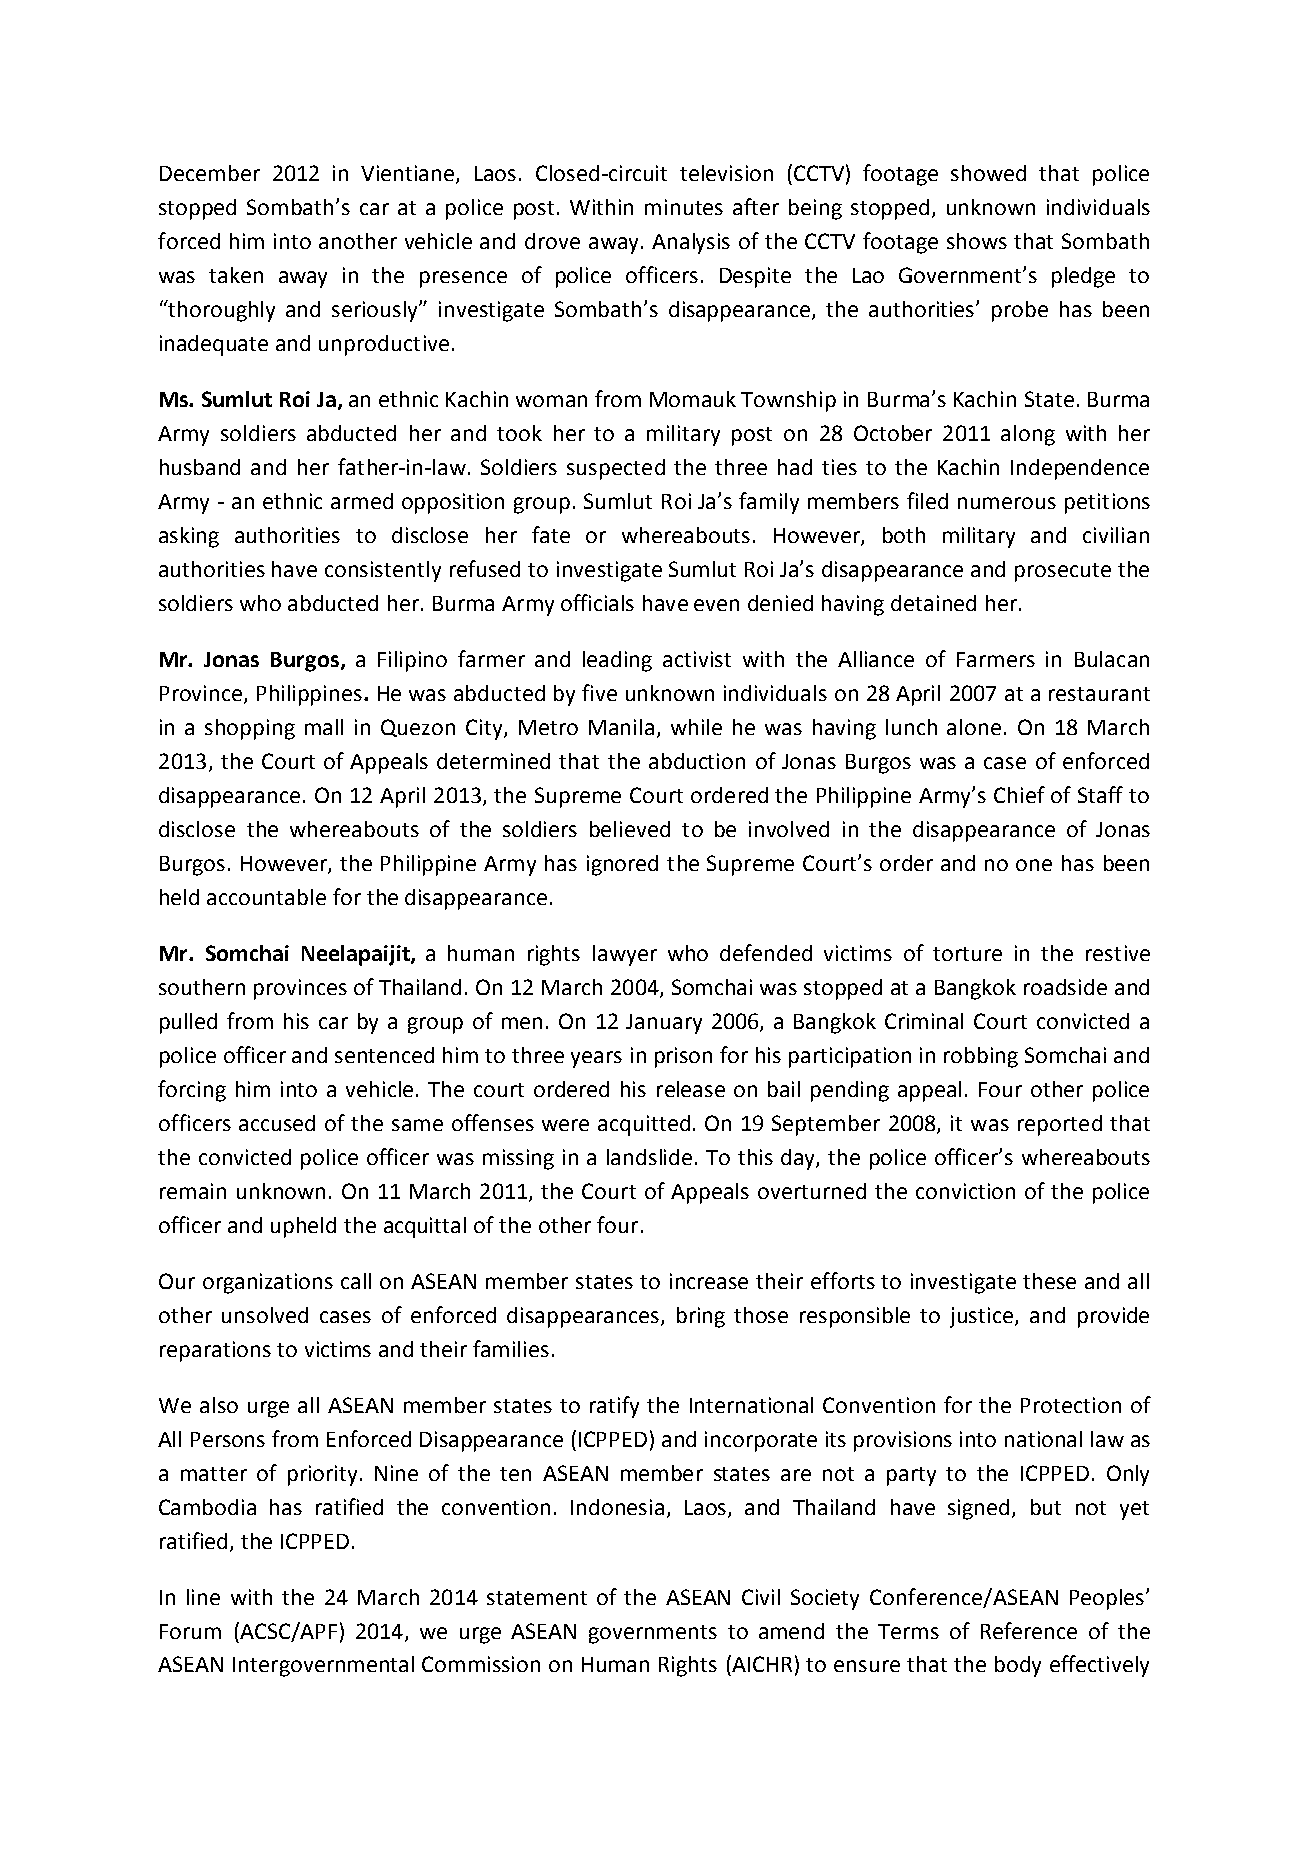 This screenshot has width=1309, height=1853. What do you see at coordinates (625, 955) in the screenshot?
I see `lawyer` at bounding box center [625, 955].
